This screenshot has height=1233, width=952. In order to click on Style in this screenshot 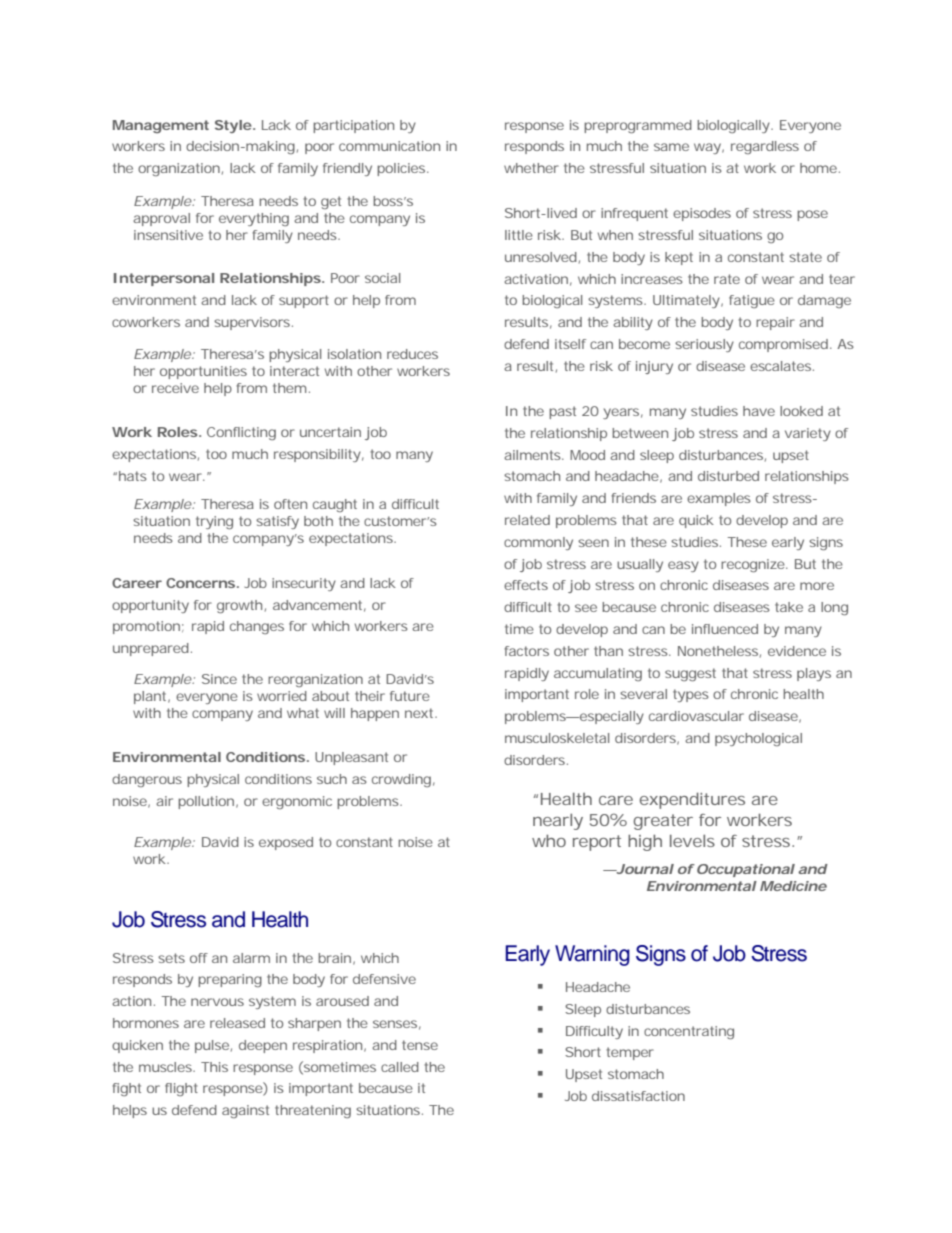, I will do `click(233, 126)`.
